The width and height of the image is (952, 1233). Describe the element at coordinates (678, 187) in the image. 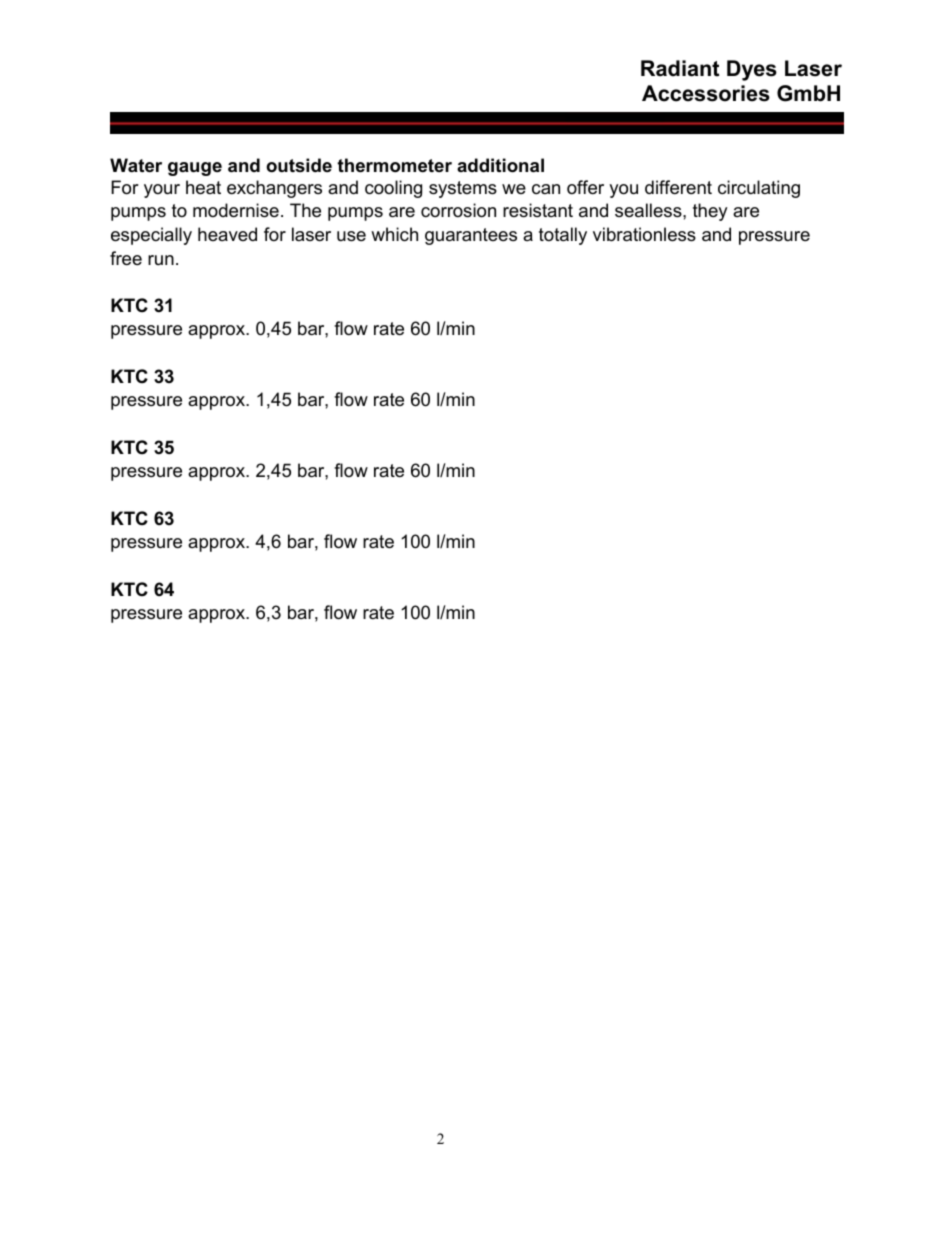

I see `different` at that location.
